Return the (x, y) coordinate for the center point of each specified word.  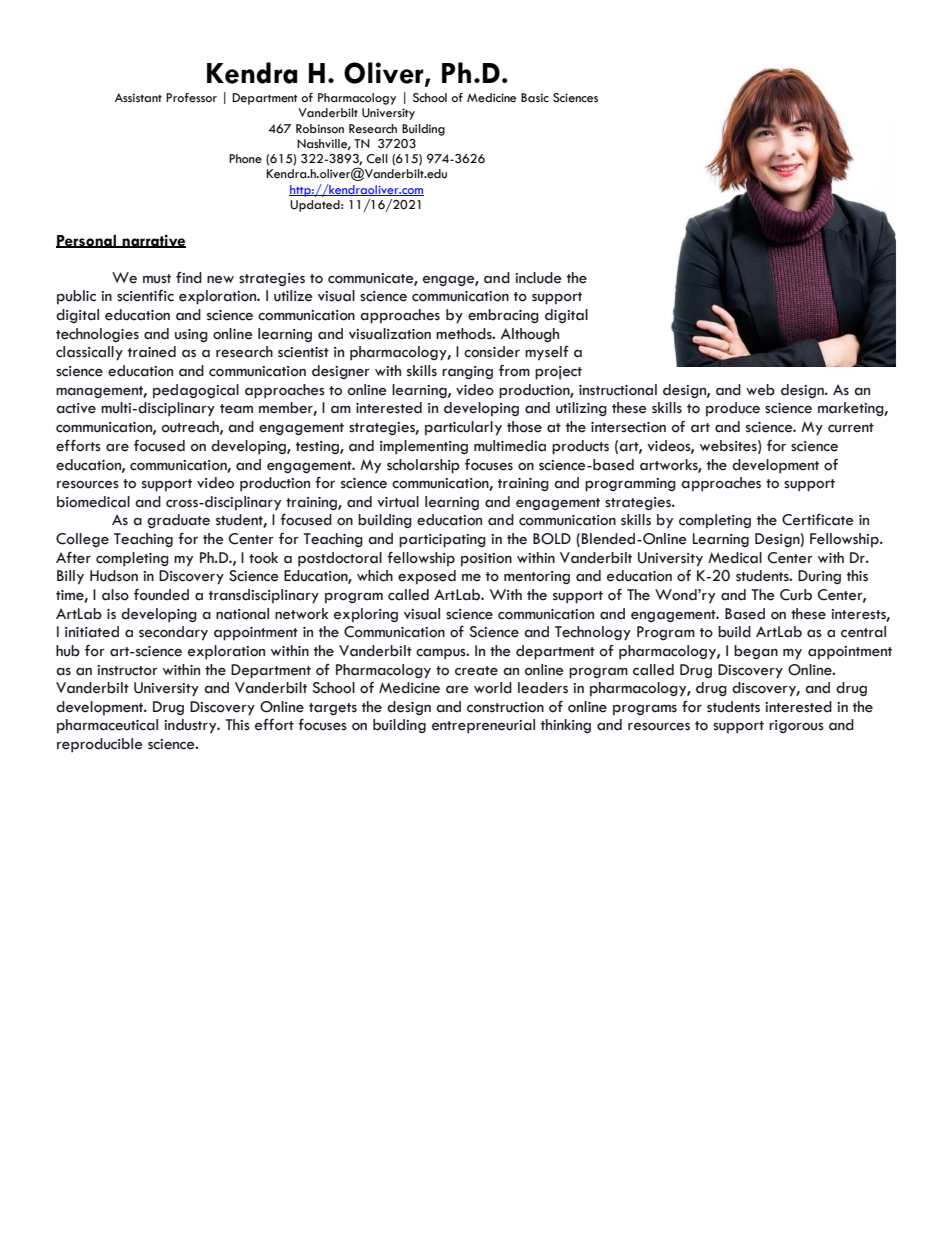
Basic (535, 97)
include (538, 278)
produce (733, 409)
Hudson (114, 576)
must (157, 279)
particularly (463, 428)
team (236, 409)
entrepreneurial (483, 726)
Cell (377, 159)
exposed (427, 577)
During (819, 577)
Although (530, 335)
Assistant (138, 97)
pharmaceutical (107, 726)
